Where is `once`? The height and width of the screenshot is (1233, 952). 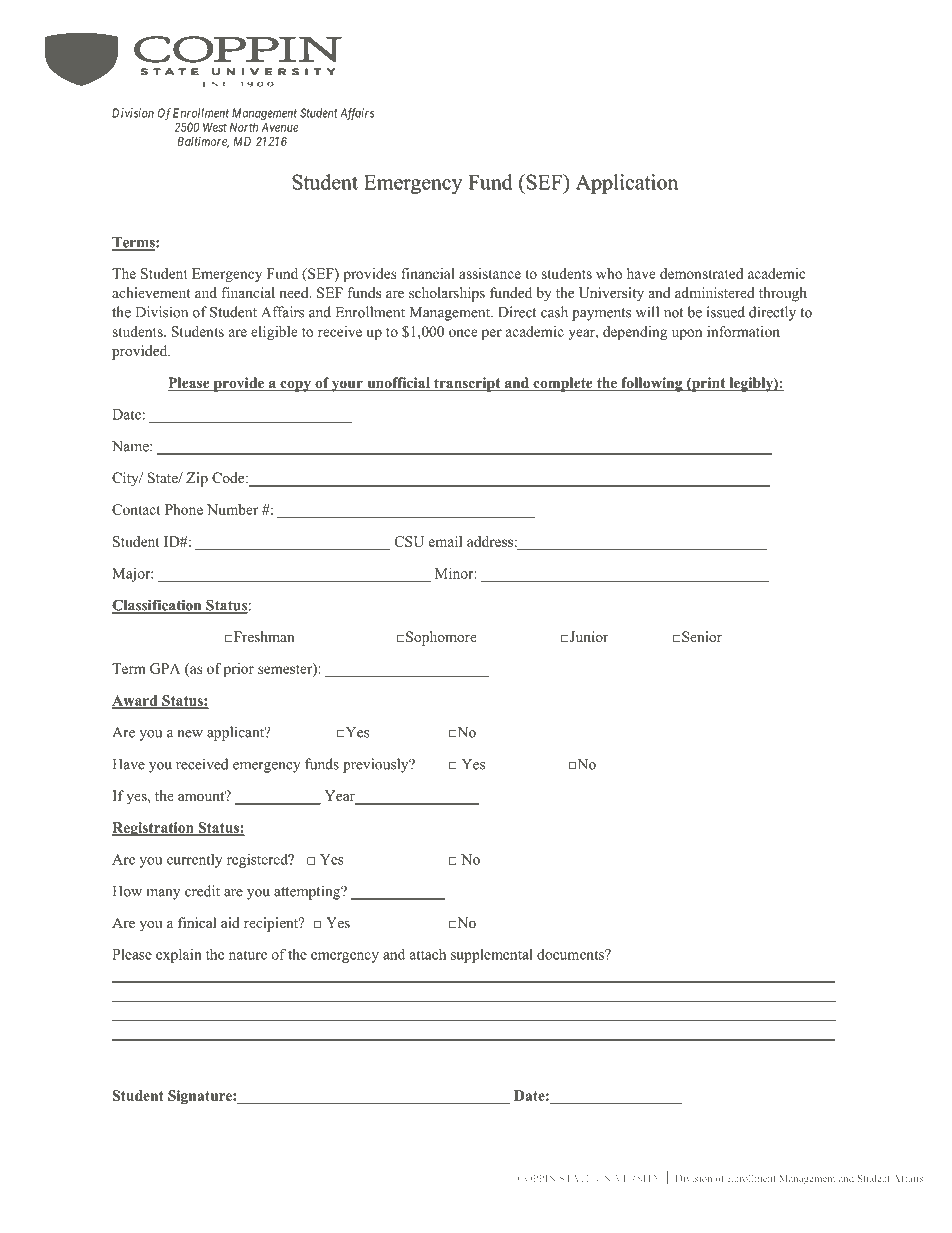
once is located at coordinates (463, 333).
